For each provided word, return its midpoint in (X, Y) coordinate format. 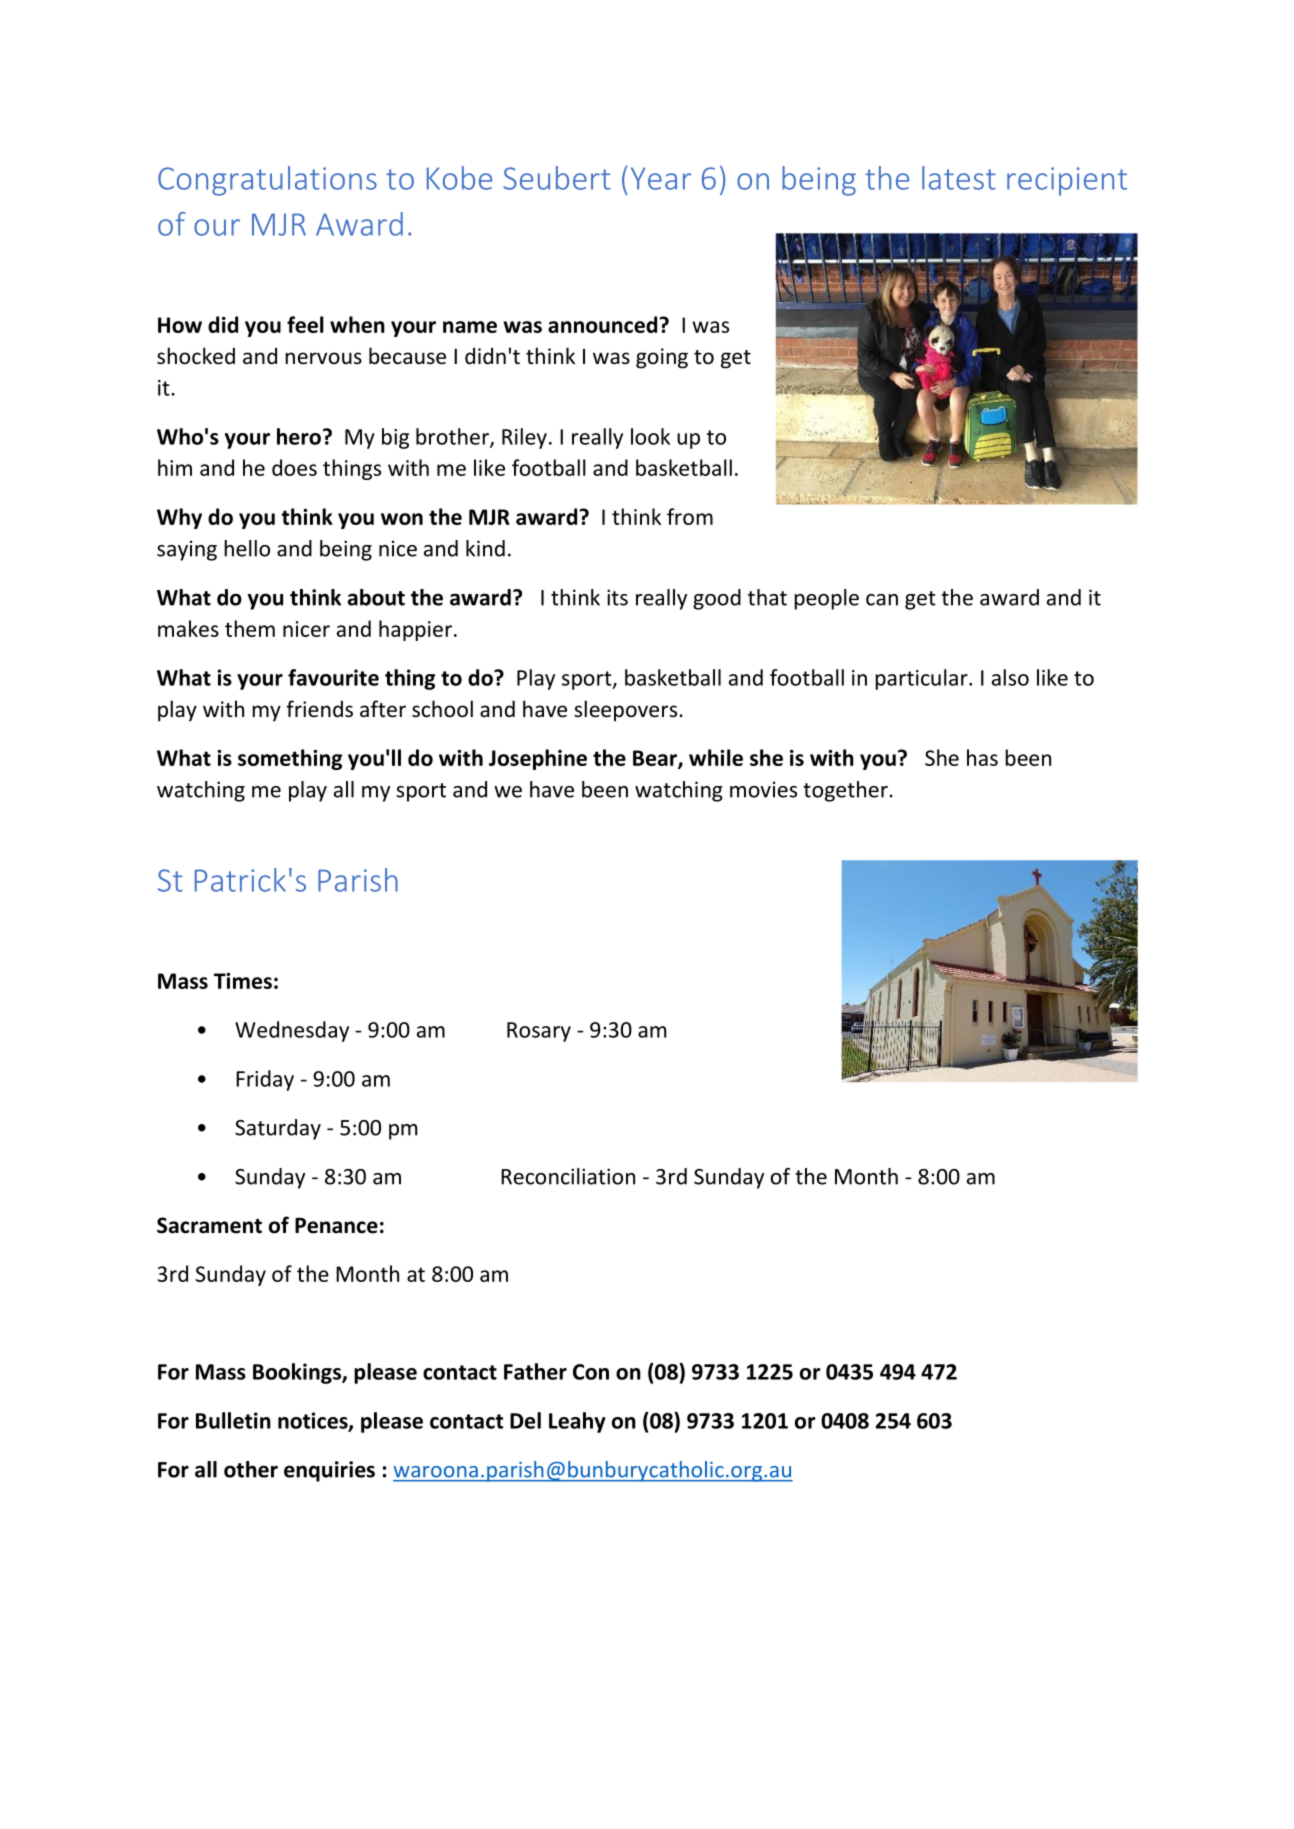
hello (247, 548)
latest (959, 178)
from (690, 516)
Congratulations (267, 181)
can (882, 600)
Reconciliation (568, 1176)
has (982, 757)
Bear (656, 759)
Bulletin (233, 1420)
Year (661, 178)
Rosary (539, 1032)
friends (319, 709)
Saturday (278, 1129)
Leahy (577, 1422)
